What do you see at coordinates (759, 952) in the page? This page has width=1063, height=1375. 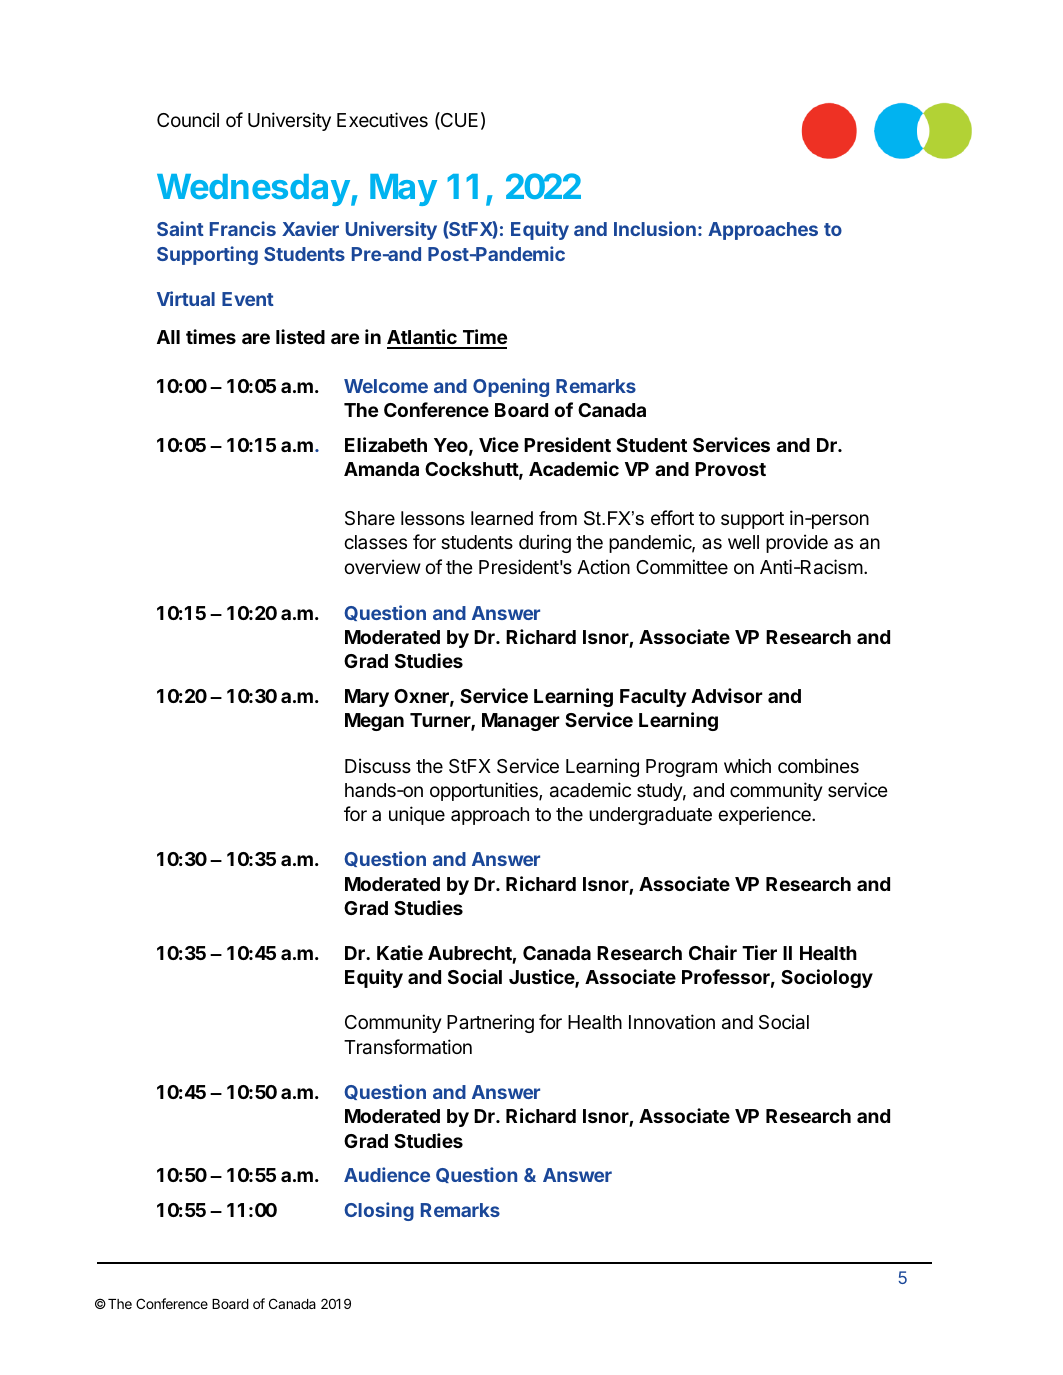 I see `Tier` at bounding box center [759, 952].
